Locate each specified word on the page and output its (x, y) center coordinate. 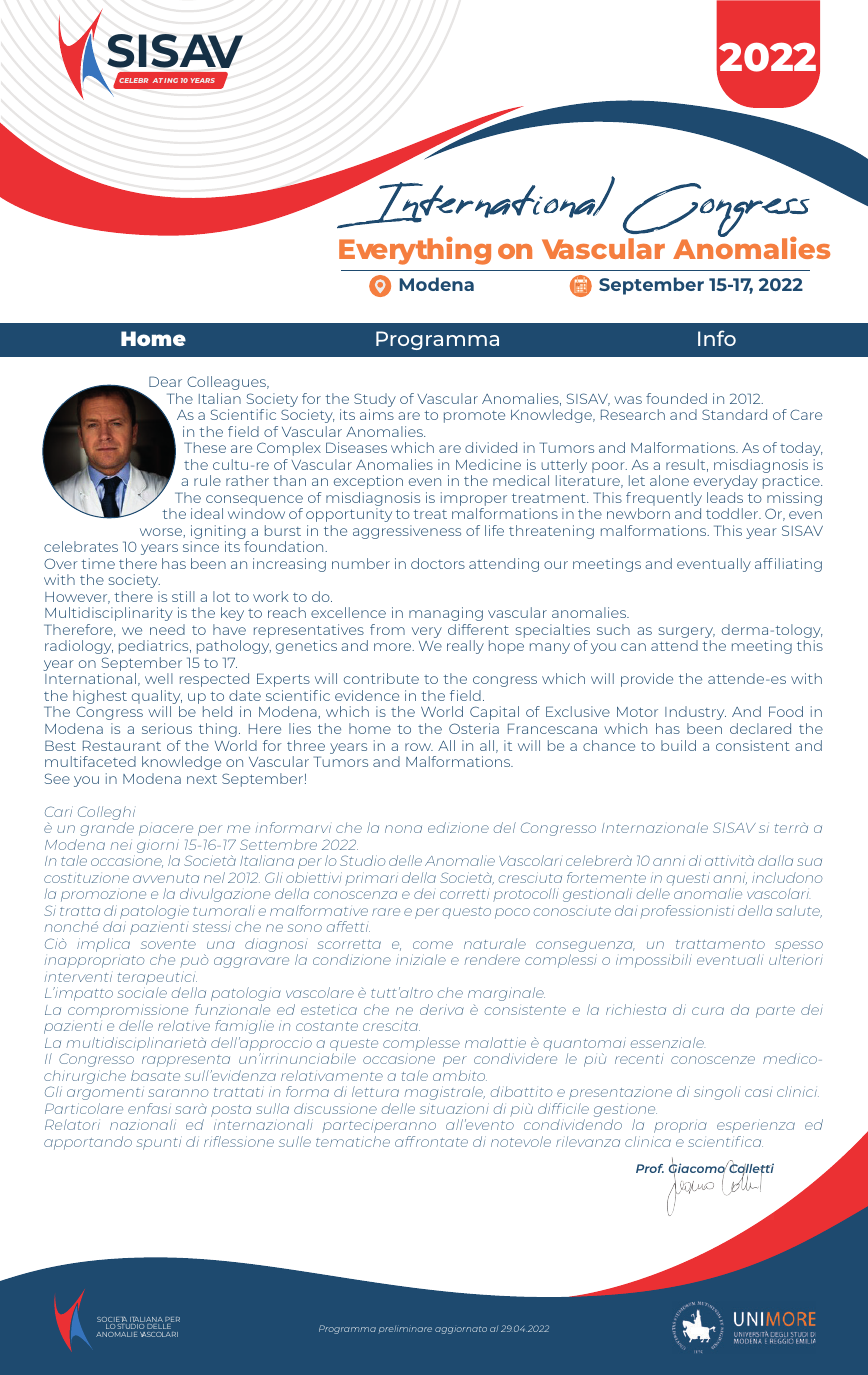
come (433, 945)
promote (474, 417)
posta (231, 1111)
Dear (165, 381)
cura (708, 1011)
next (202, 779)
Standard (734, 414)
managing (446, 614)
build (678, 745)
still (183, 596)
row (419, 747)
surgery (687, 634)
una (221, 945)
